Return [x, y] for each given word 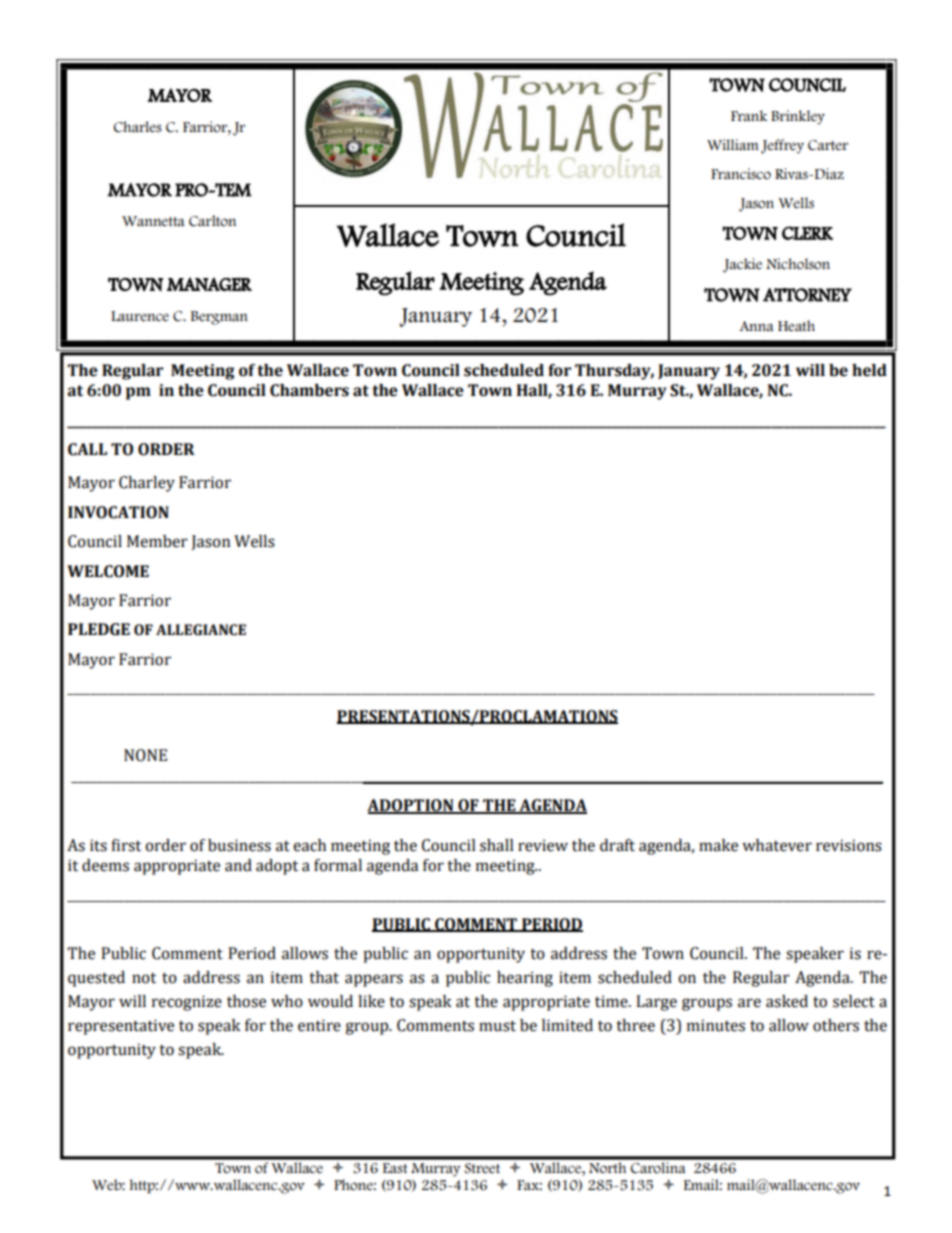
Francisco [741, 174]
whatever [777, 845]
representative [121, 1027]
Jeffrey [782, 146]
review [543, 845]
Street [482, 1168]
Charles [138, 127]
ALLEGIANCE [201, 630]
